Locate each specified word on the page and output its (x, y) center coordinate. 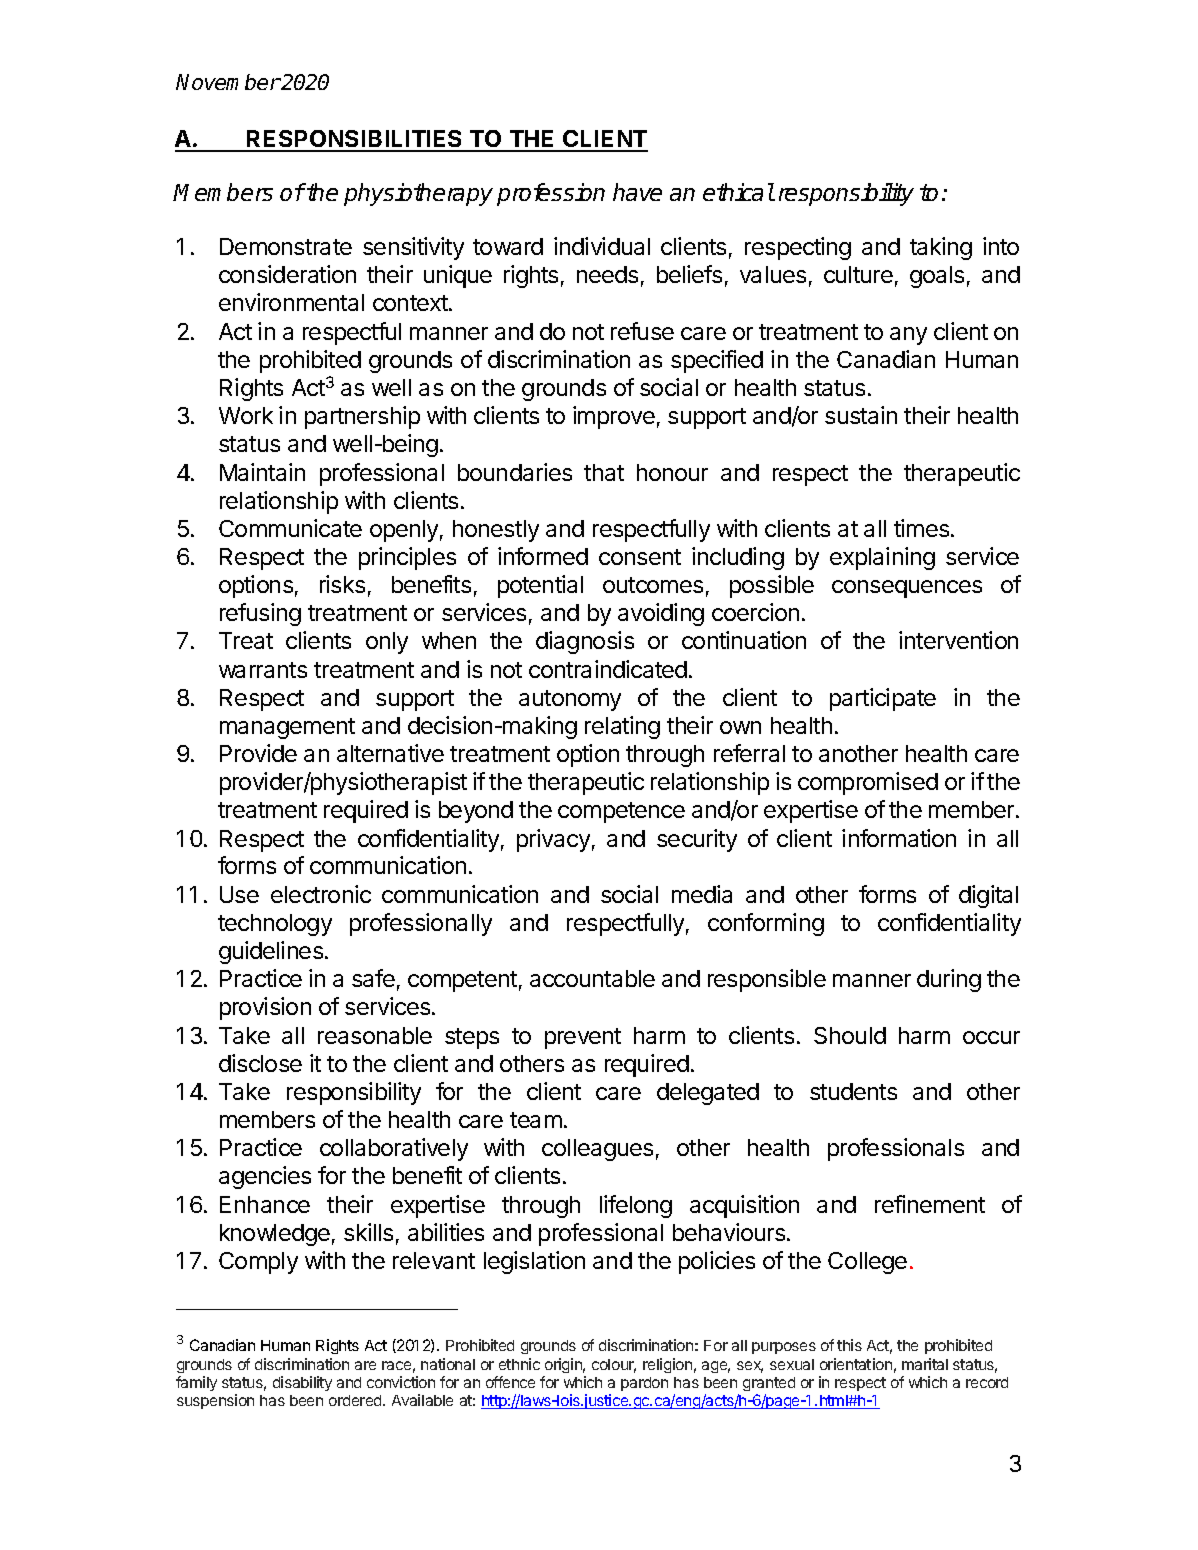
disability (302, 1383)
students (853, 1091)
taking (941, 248)
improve (614, 417)
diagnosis (585, 642)
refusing (260, 614)
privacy (553, 840)
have (637, 192)
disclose (260, 1063)
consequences (907, 589)
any (908, 336)
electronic (321, 894)
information (899, 838)
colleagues (597, 1150)
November (228, 82)
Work (246, 415)
